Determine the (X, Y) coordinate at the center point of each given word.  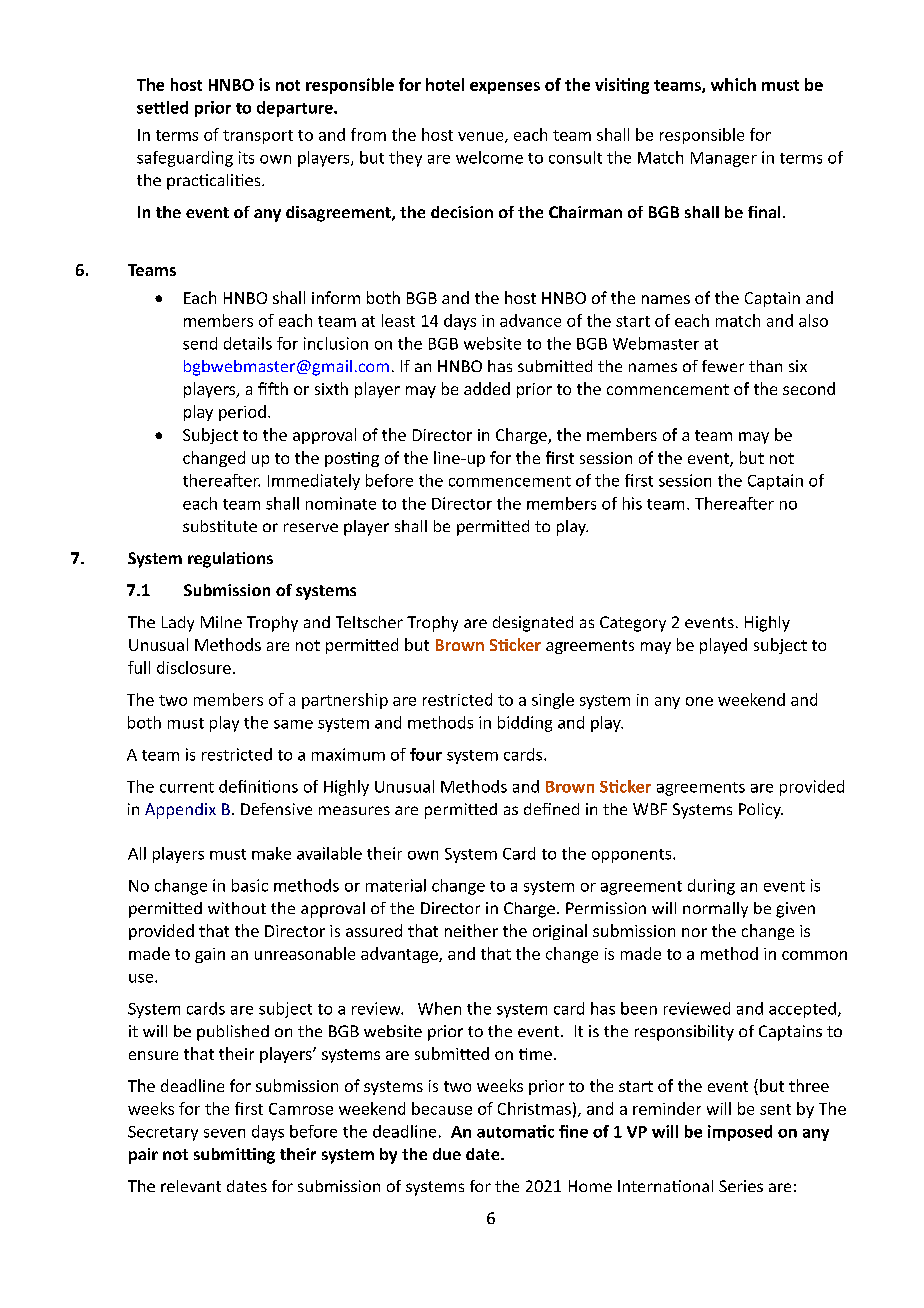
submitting (234, 1156)
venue (482, 137)
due (447, 1154)
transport (258, 137)
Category (633, 624)
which (733, 84)
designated (533, 624)
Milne (221, 622)
